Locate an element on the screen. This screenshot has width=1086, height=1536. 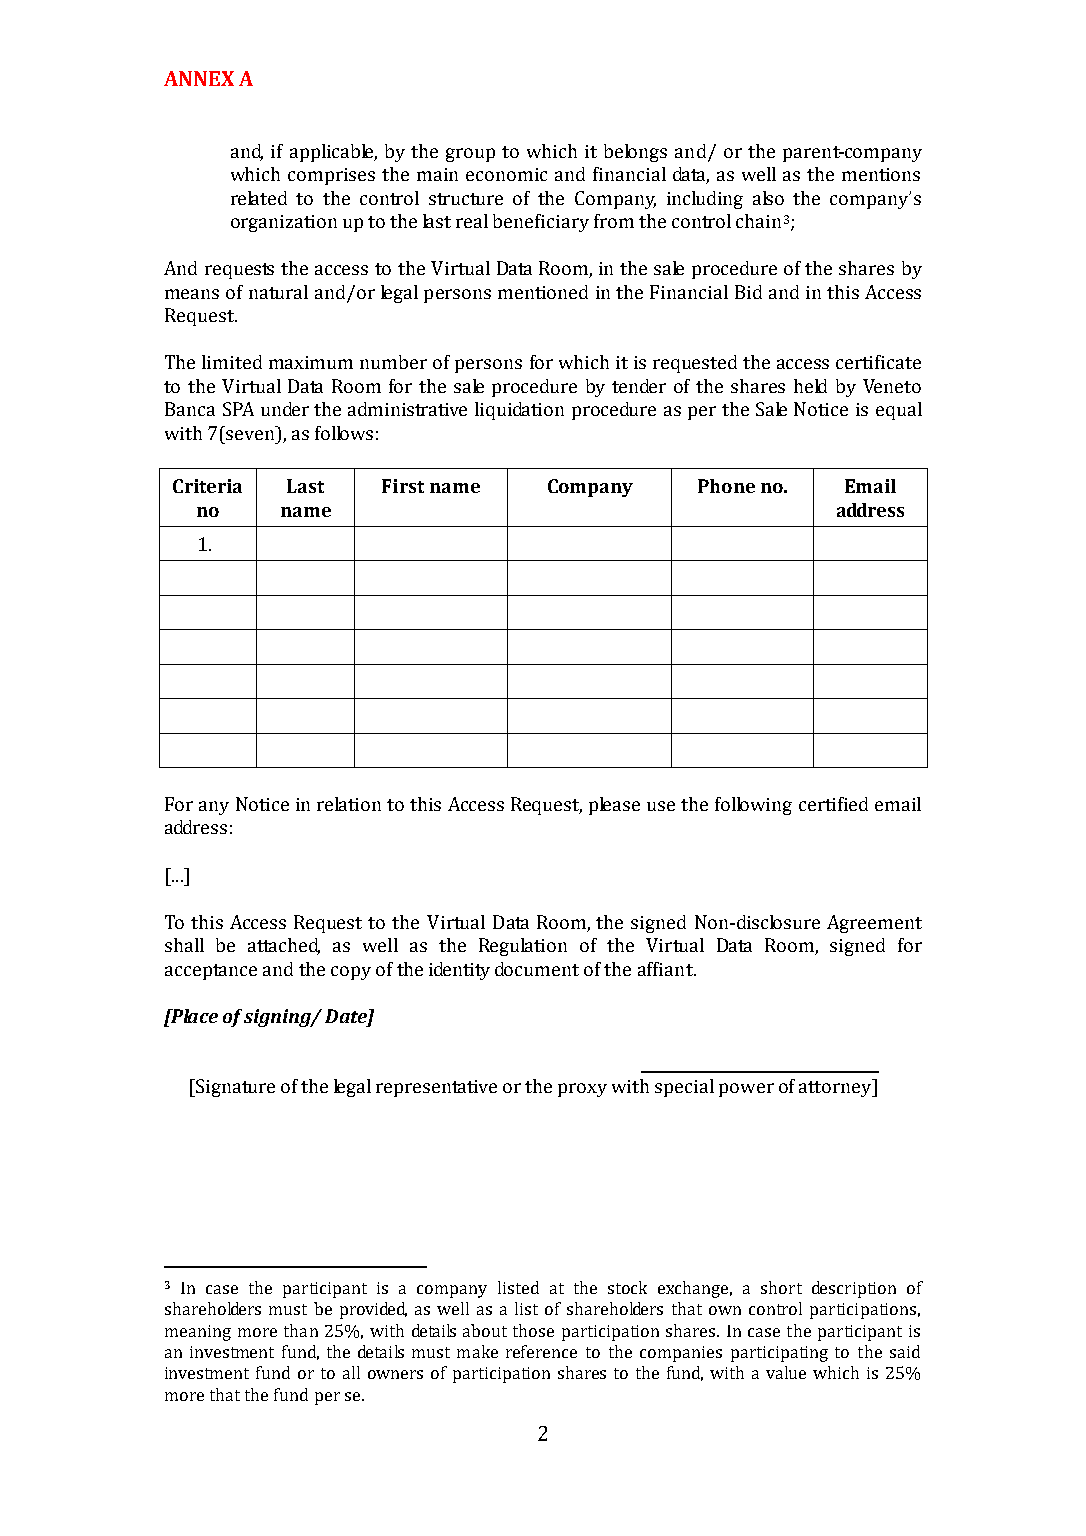
under is located at coordinates (285, 409).
